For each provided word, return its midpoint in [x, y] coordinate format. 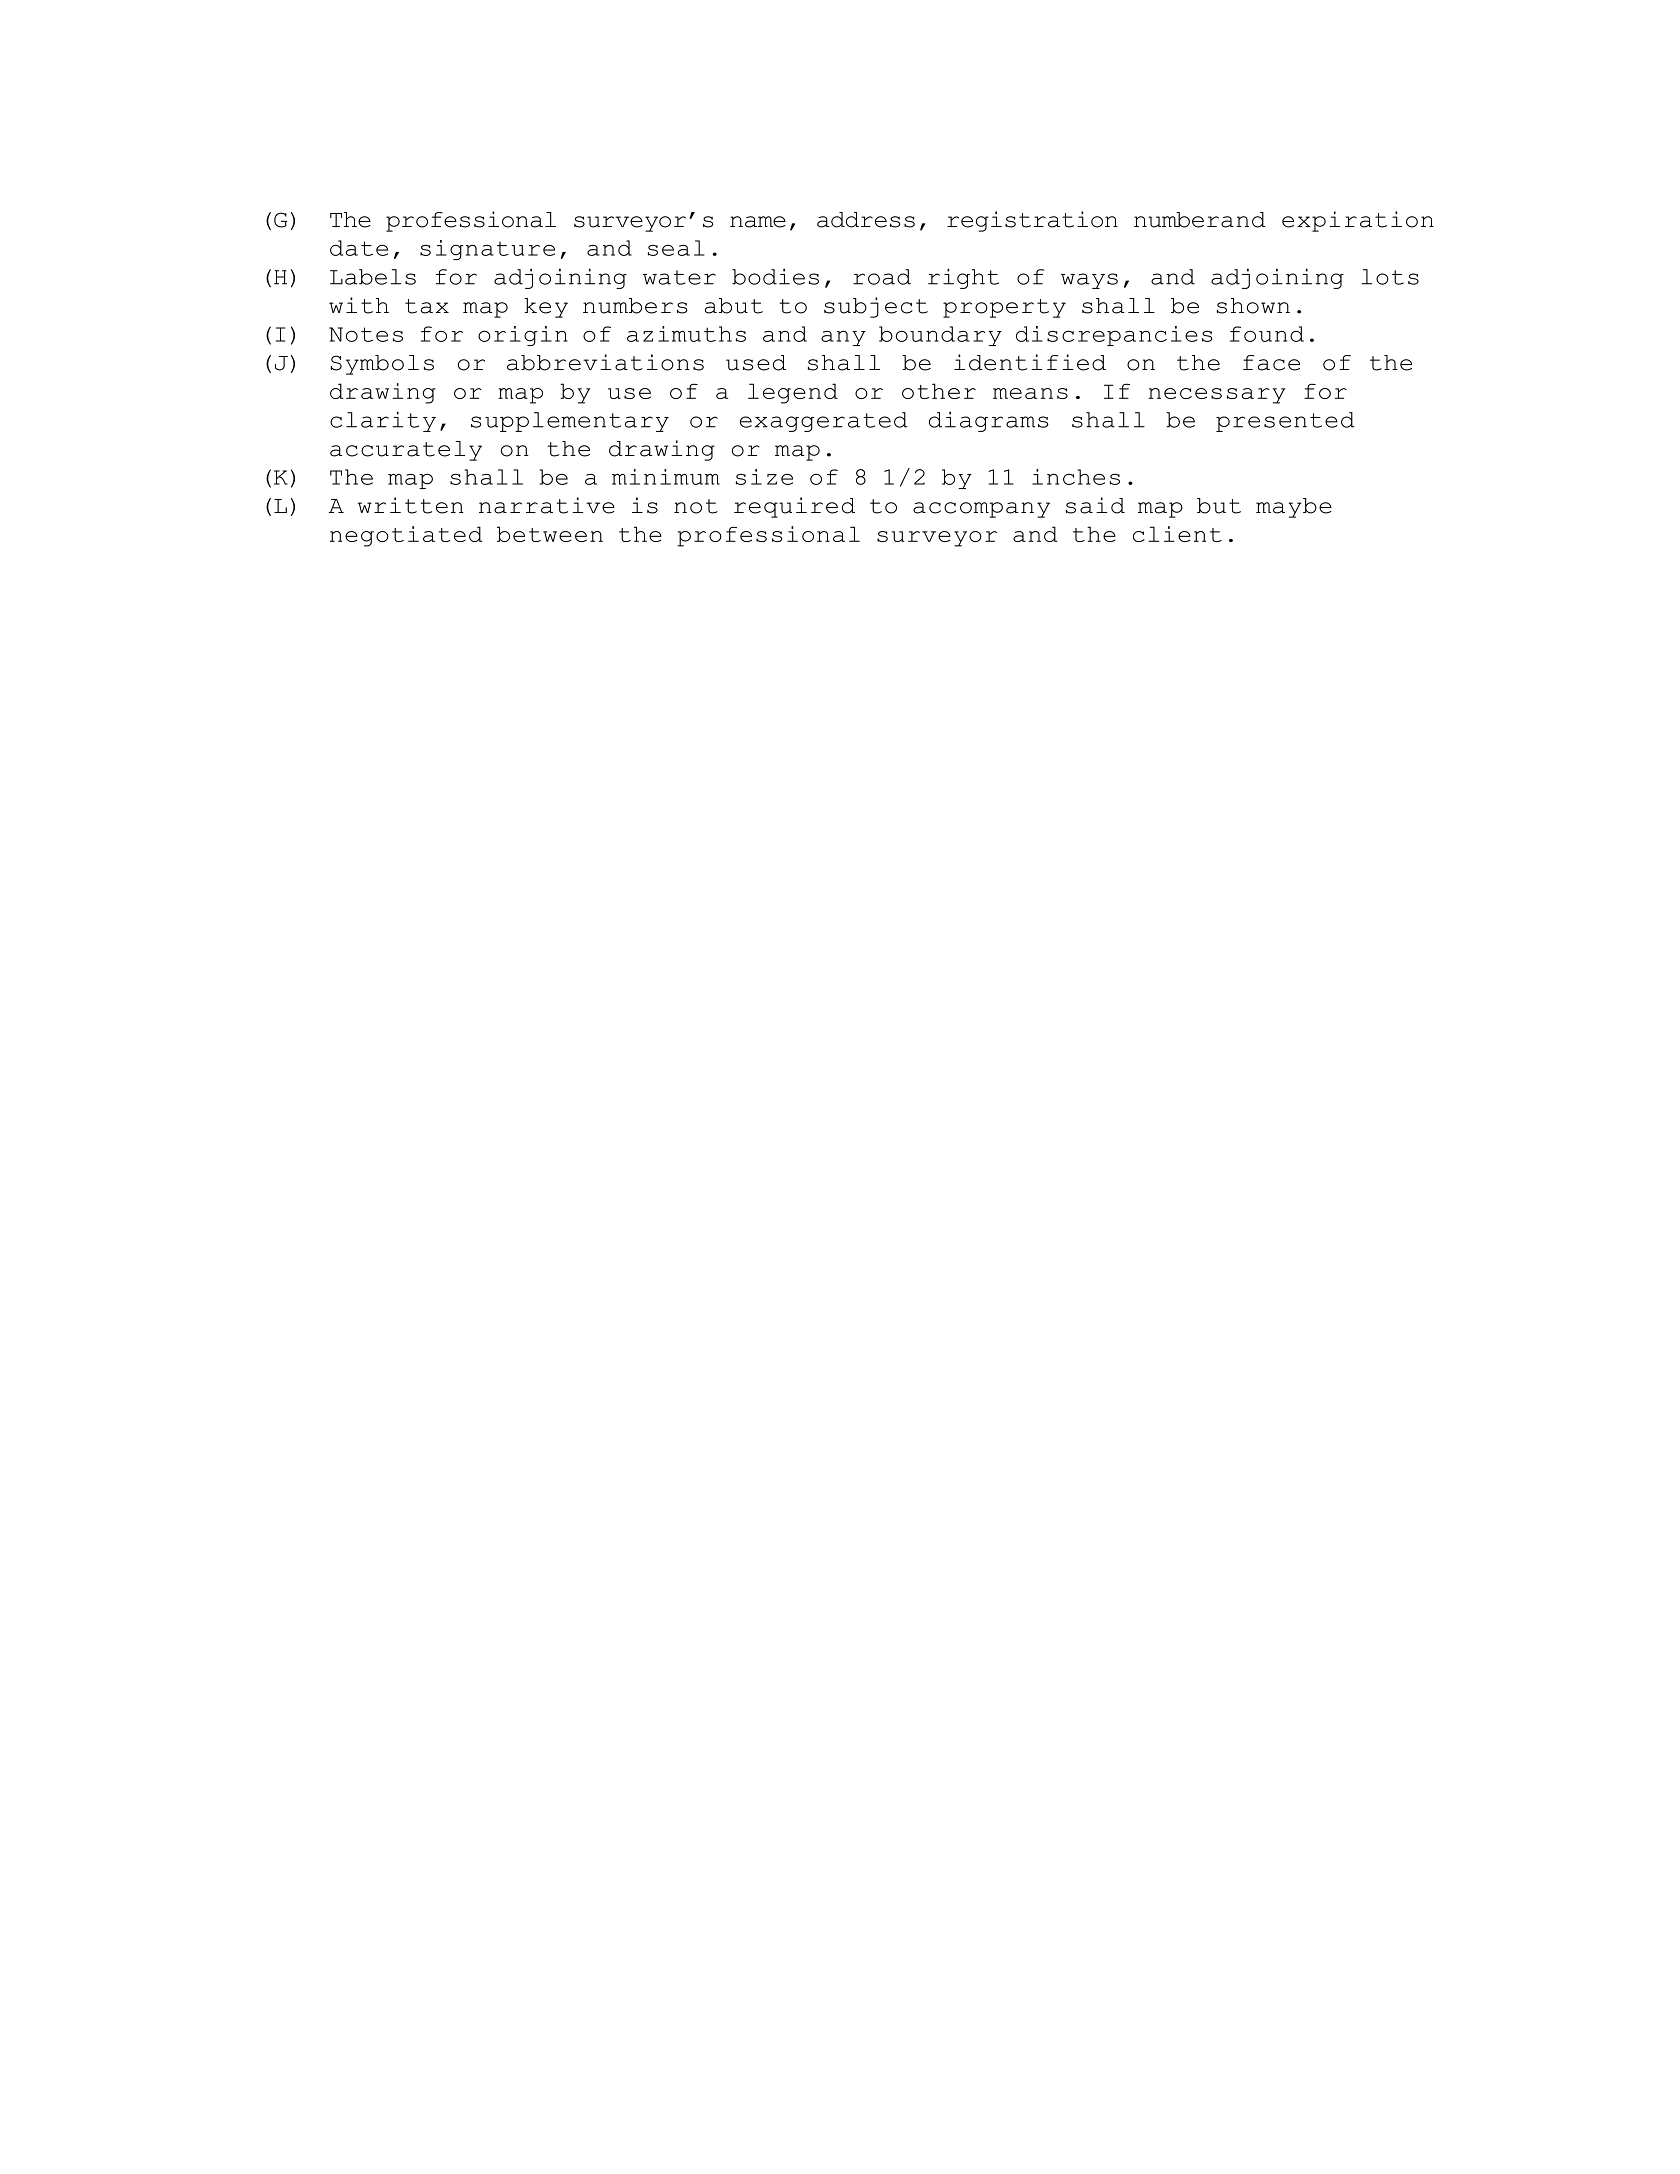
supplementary [570, 422]
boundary [940, 336]
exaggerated [824, 422]
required [794, 507]
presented [1285, 422]
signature [487, 250]
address [866, 220]
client [1177, 534]
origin [523, 336]
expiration [1358, 221]
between [550, 534]
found [1267, 334]
